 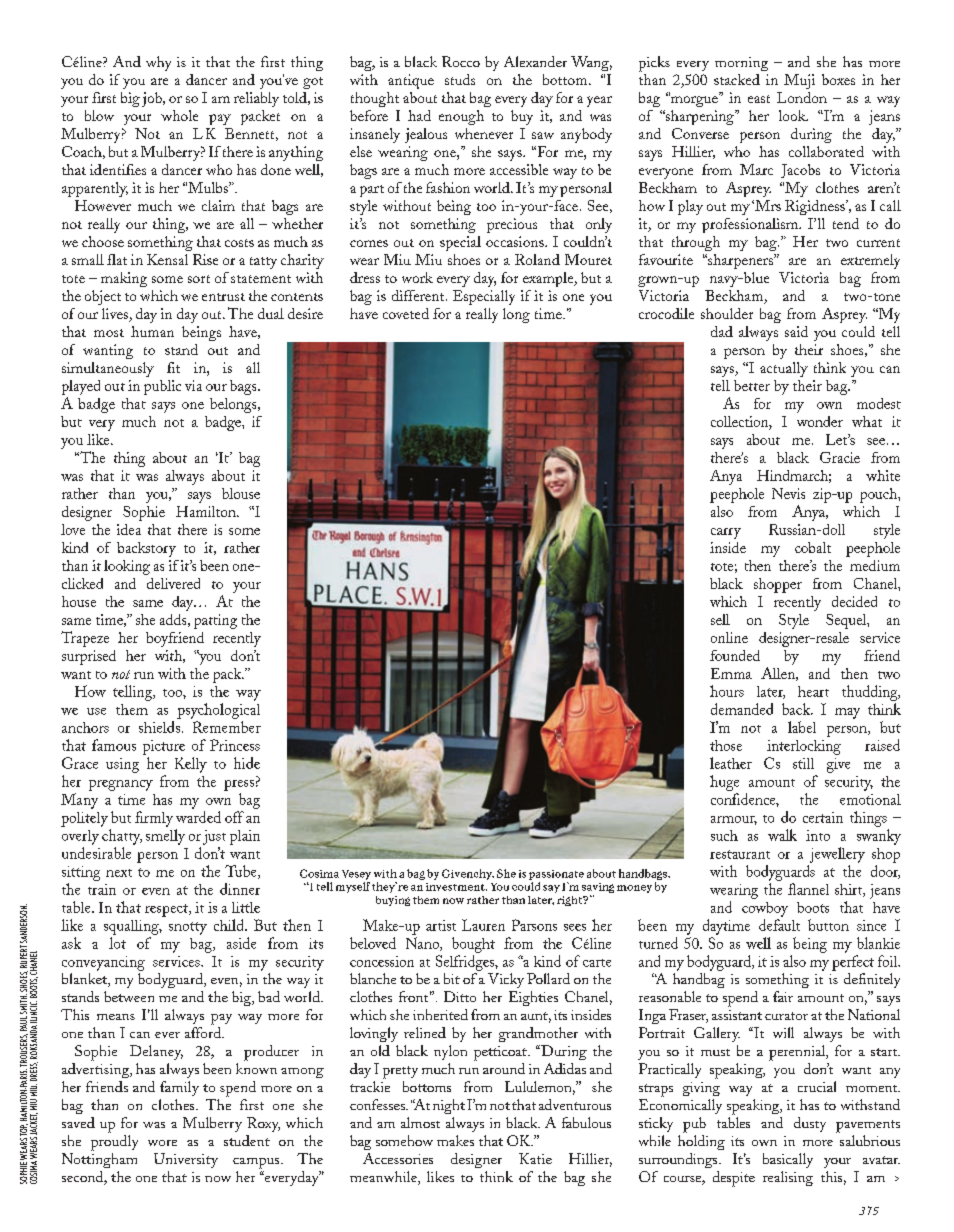 What do you see at coordinates (153, 99) in the document?
I see `job` at bounding box center [153, 99].
